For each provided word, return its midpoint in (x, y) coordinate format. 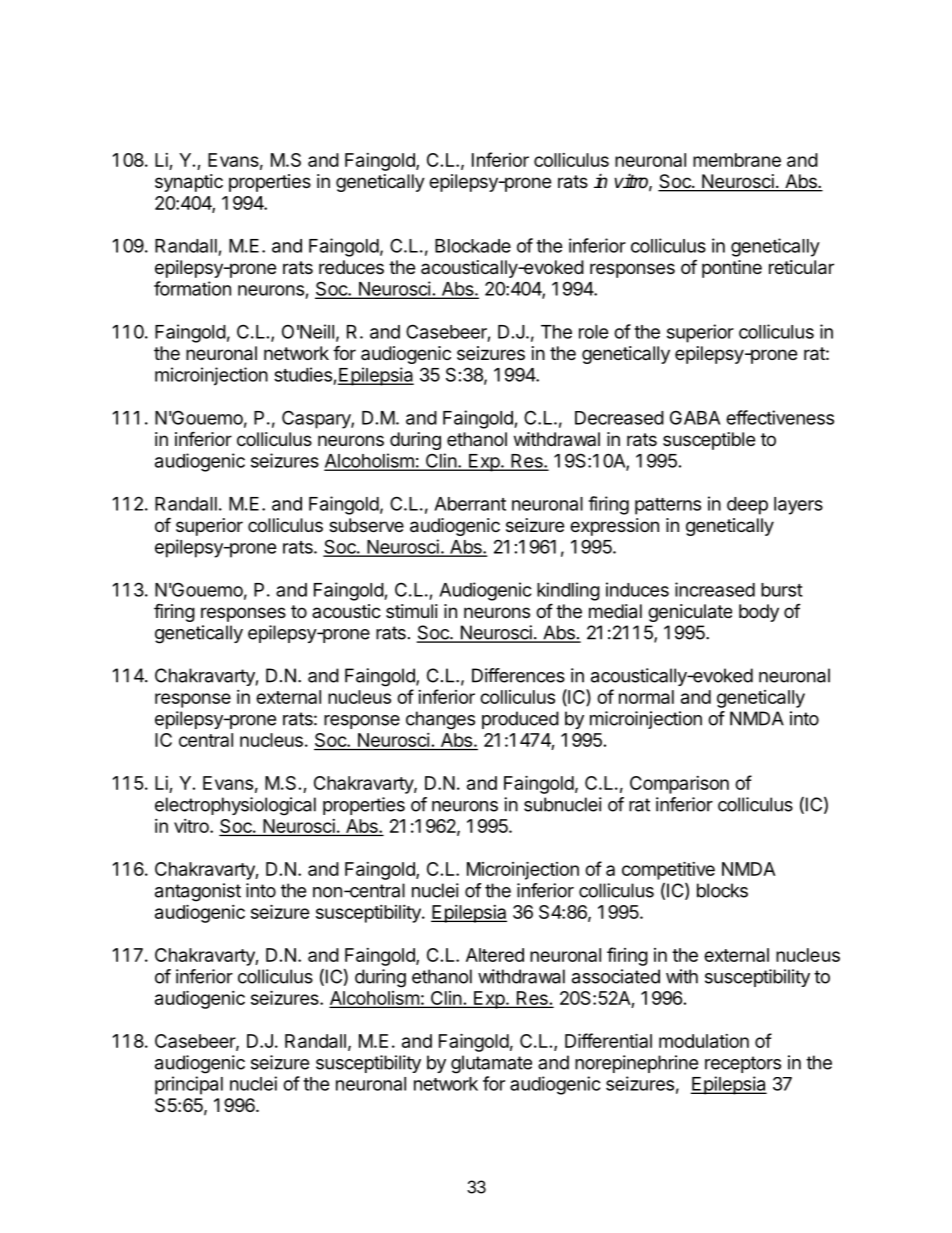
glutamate (491, 1064)
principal (189, 1085)
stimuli (412, 611)
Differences (518, 675)
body (759, 613)
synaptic (189, 183)
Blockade (473, 246)
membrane (737, 160)
